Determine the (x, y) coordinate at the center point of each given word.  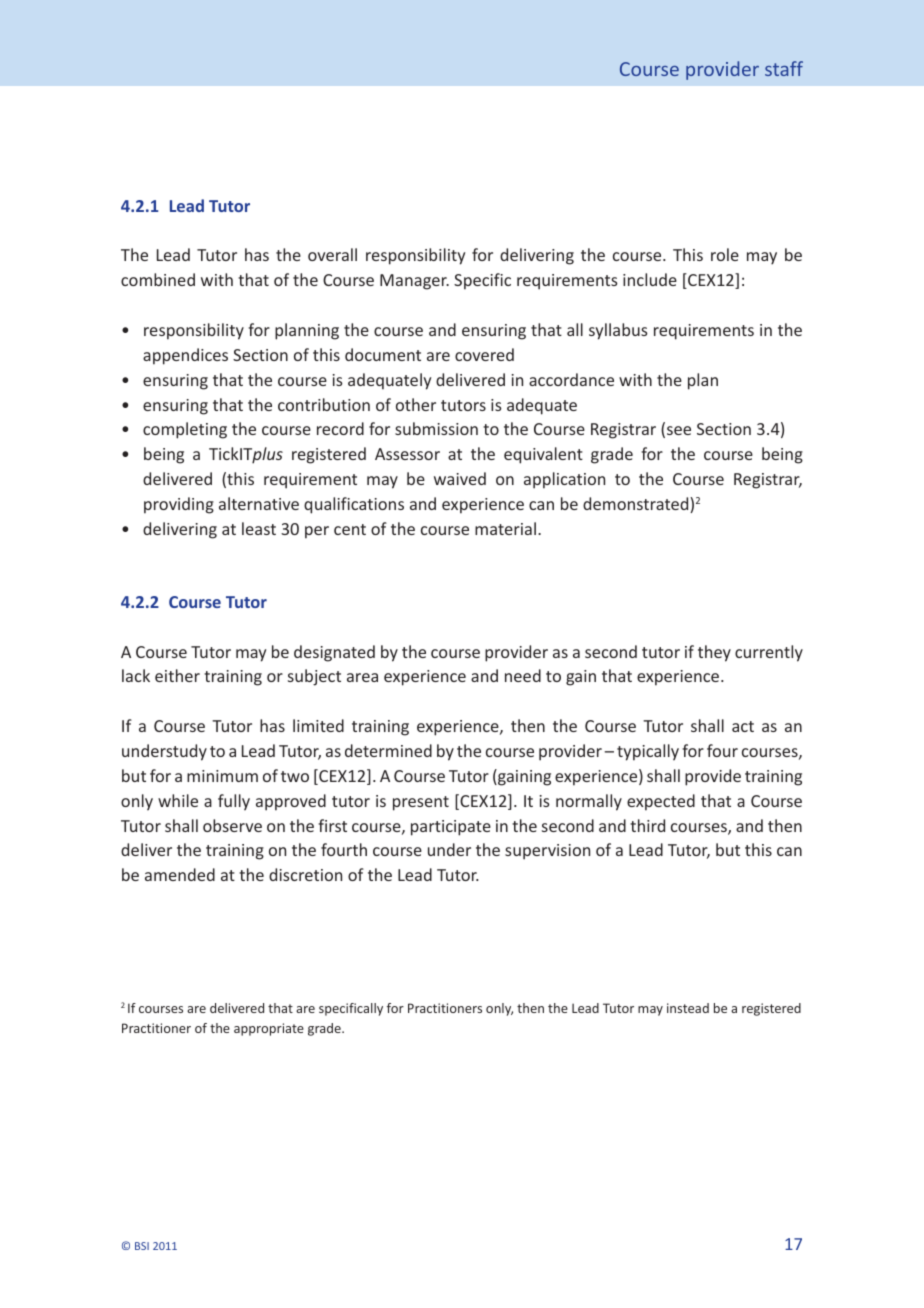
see (679, 430)
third (647, 825)
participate (451, 828)
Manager (414, 282)
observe (232, 825)
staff (784, 68)
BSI (142, 1246)
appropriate (269, 1029)
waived (460, 478)
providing (179, 505)
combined (158, 279)
